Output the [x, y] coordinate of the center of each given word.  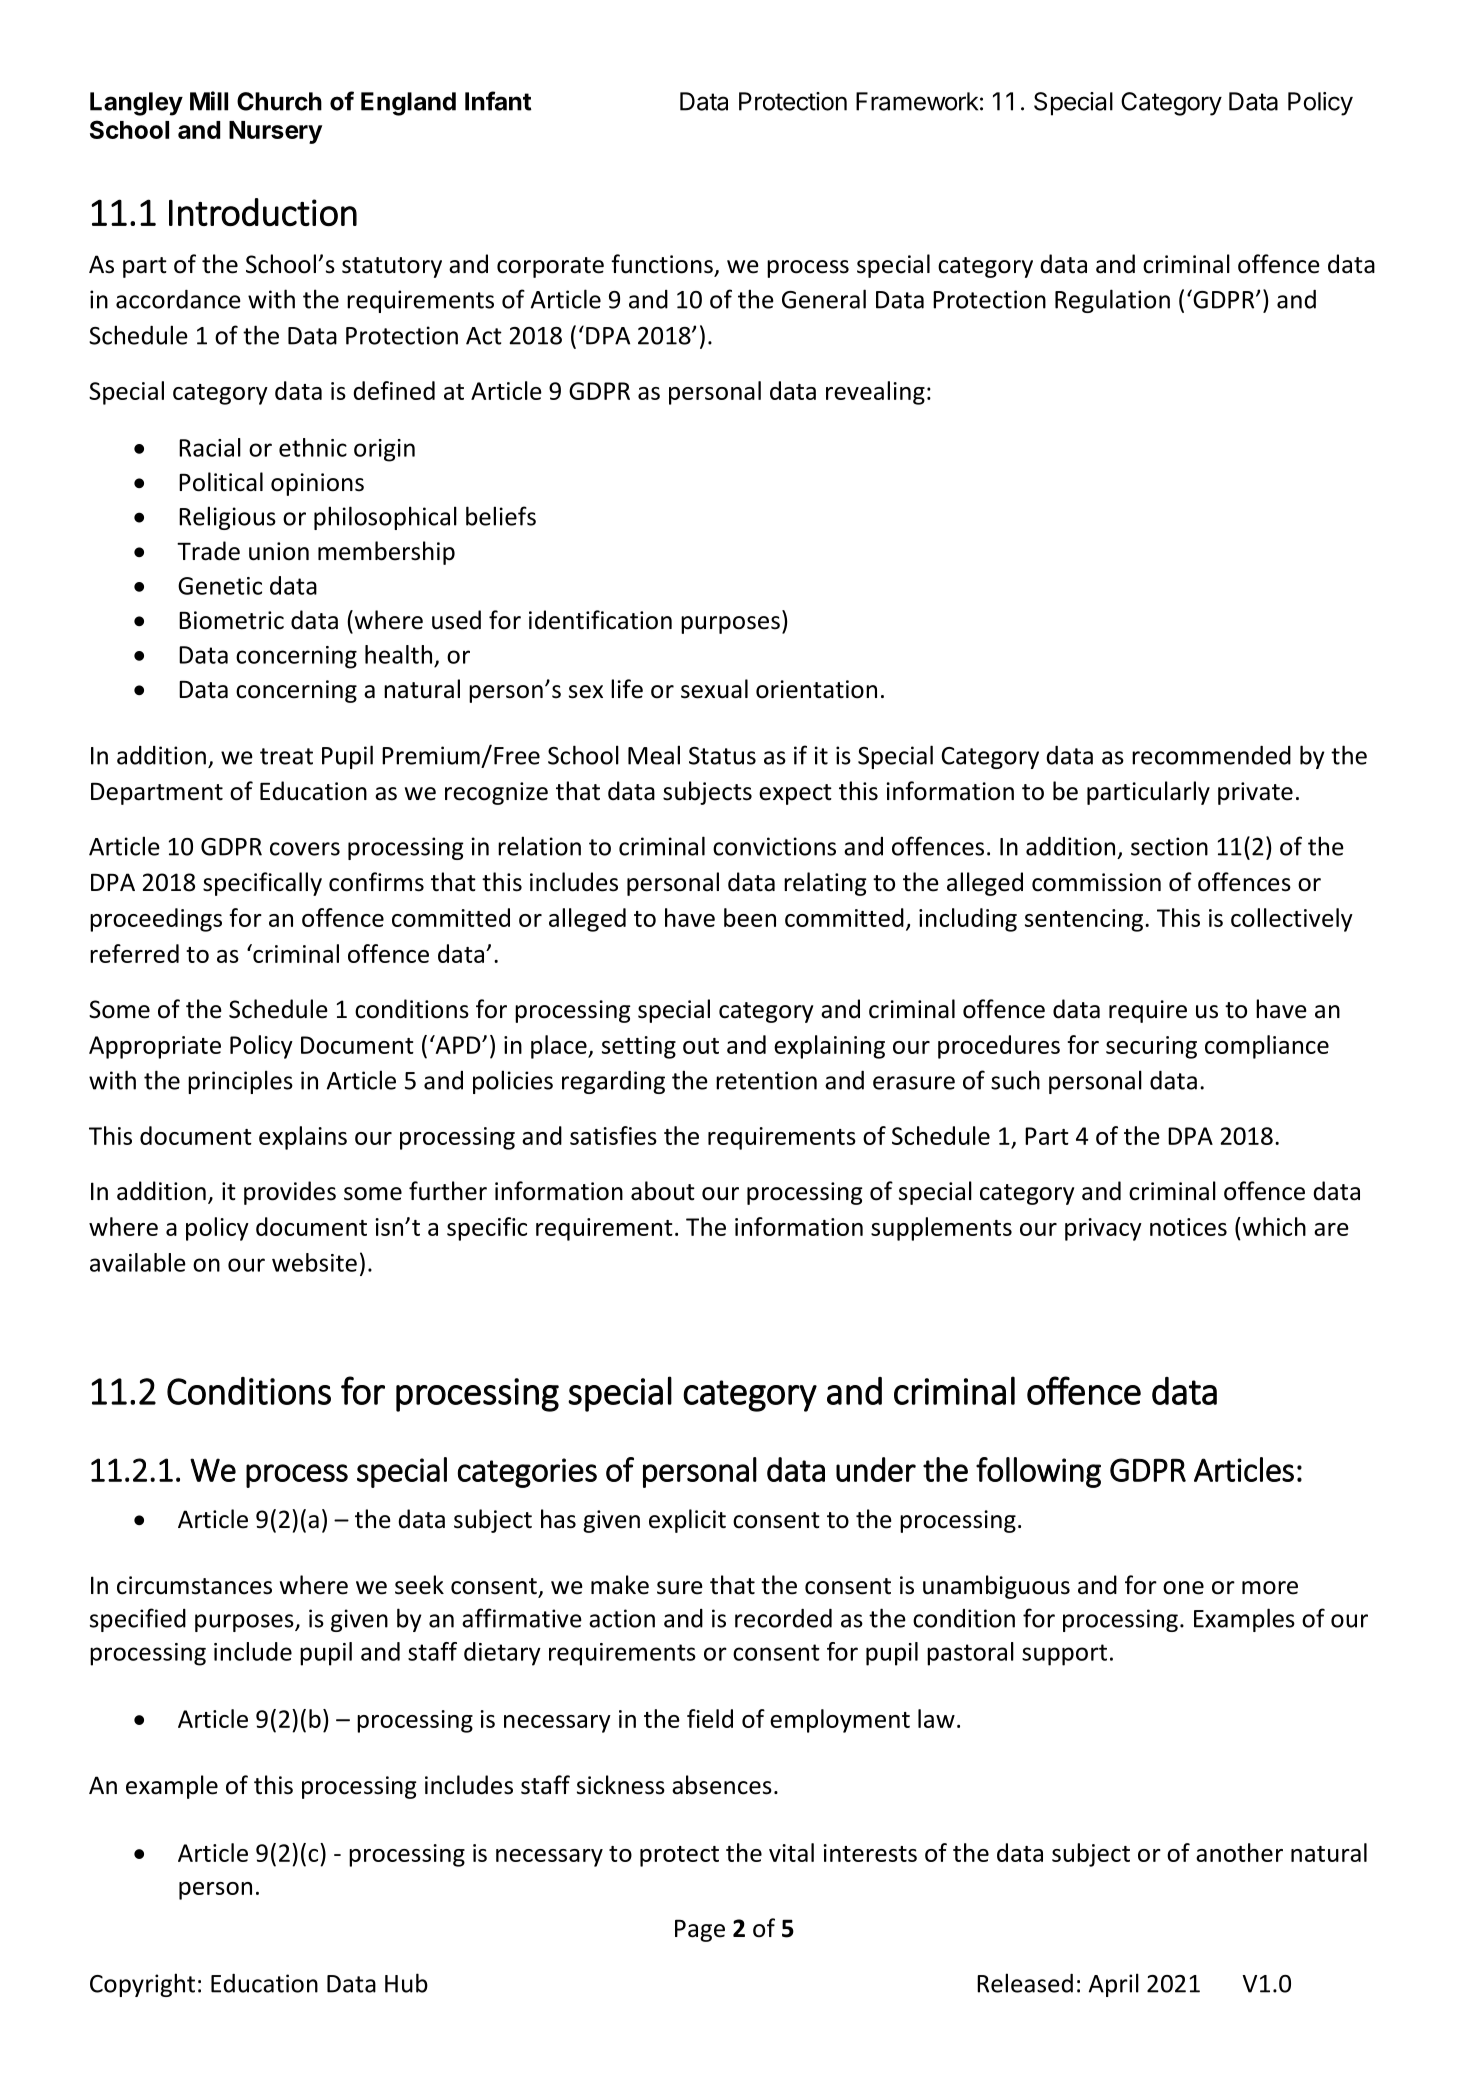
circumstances [194, 1585]
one [1183, 1588]
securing [1151, 1047]
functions [662, 264]
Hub [406, 1983]
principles [240, 1082]
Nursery [275, 132]
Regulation [1112, 301]
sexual [714, 689]
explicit [687, 1521]
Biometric [231, 620]
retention [766, 1080]
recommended [1211, 755]
